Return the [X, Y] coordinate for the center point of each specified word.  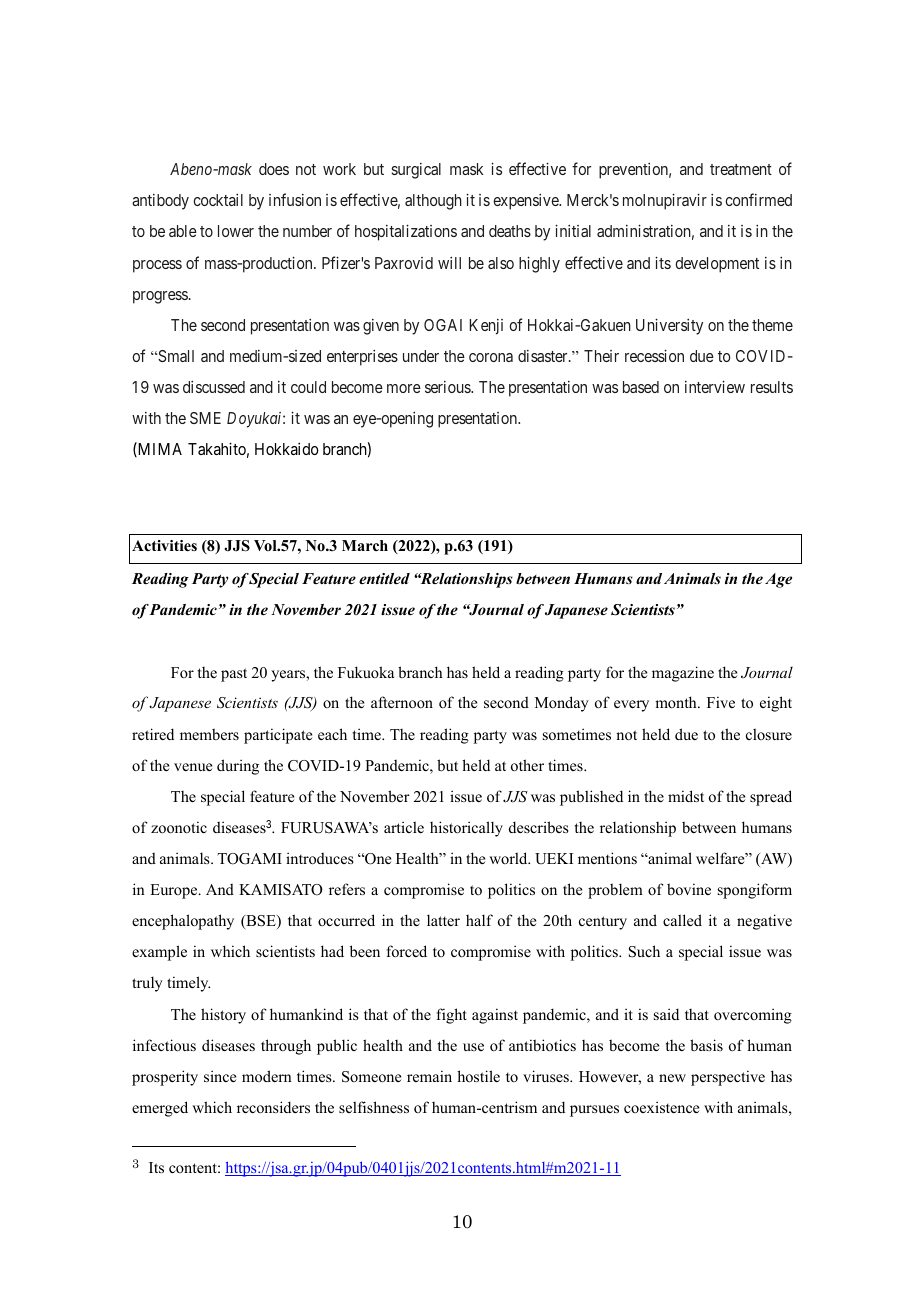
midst [686, 796]
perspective [728, 1078]
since [220, 1076]
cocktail [218, 200]
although [433, 202]
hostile [478, 1076]
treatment [741, 169]
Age [778, 580]
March [365, 545]
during [238, 767]
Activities [164, 545]
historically [466, 829]
